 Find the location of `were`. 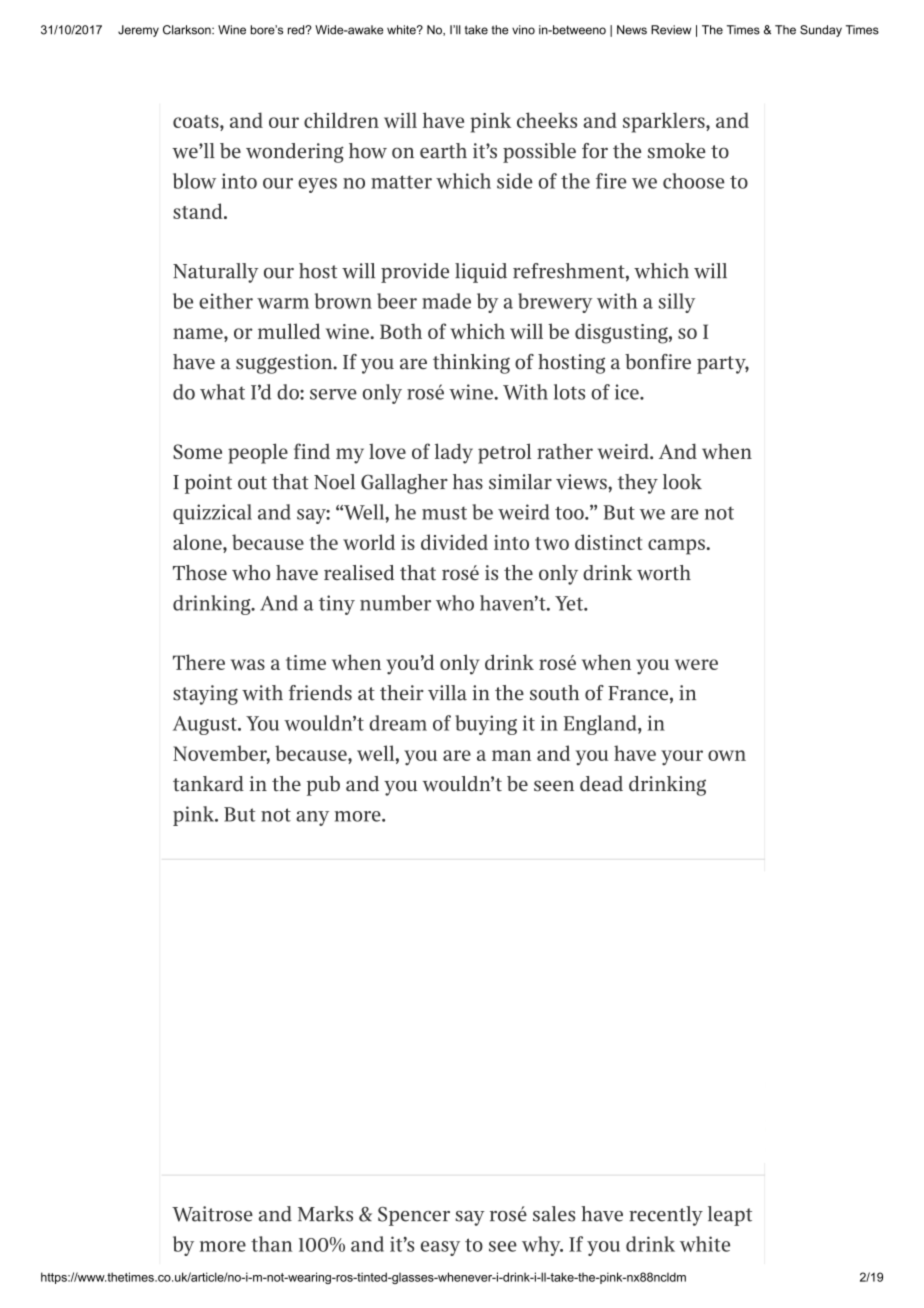

were is located at coordinates (696, 664).
